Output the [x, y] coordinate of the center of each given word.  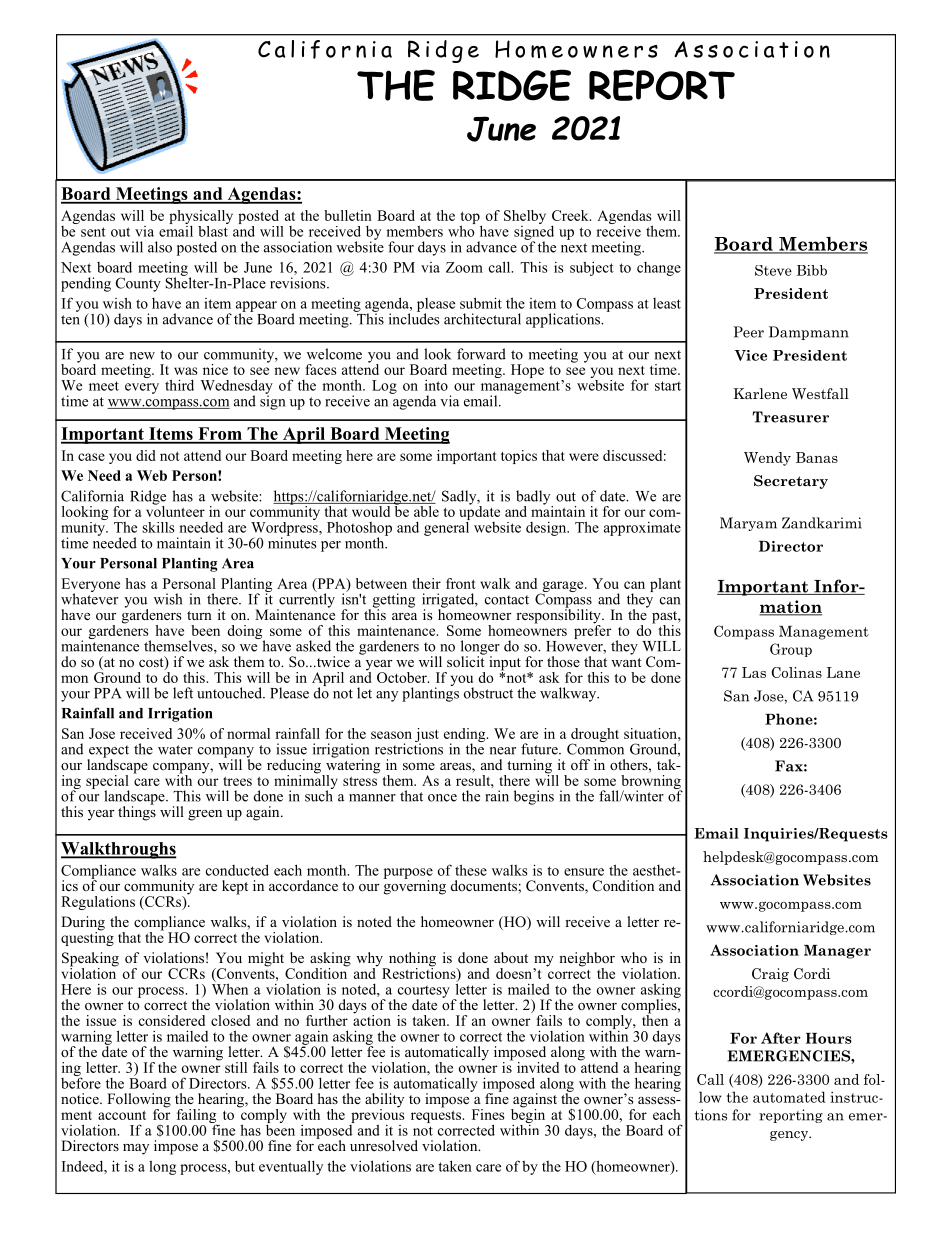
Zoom [464, 267]
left [183, 693]
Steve [773, 270]
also [160, 247]
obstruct [488, 693]
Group [791, 650]
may [136, 1149]
